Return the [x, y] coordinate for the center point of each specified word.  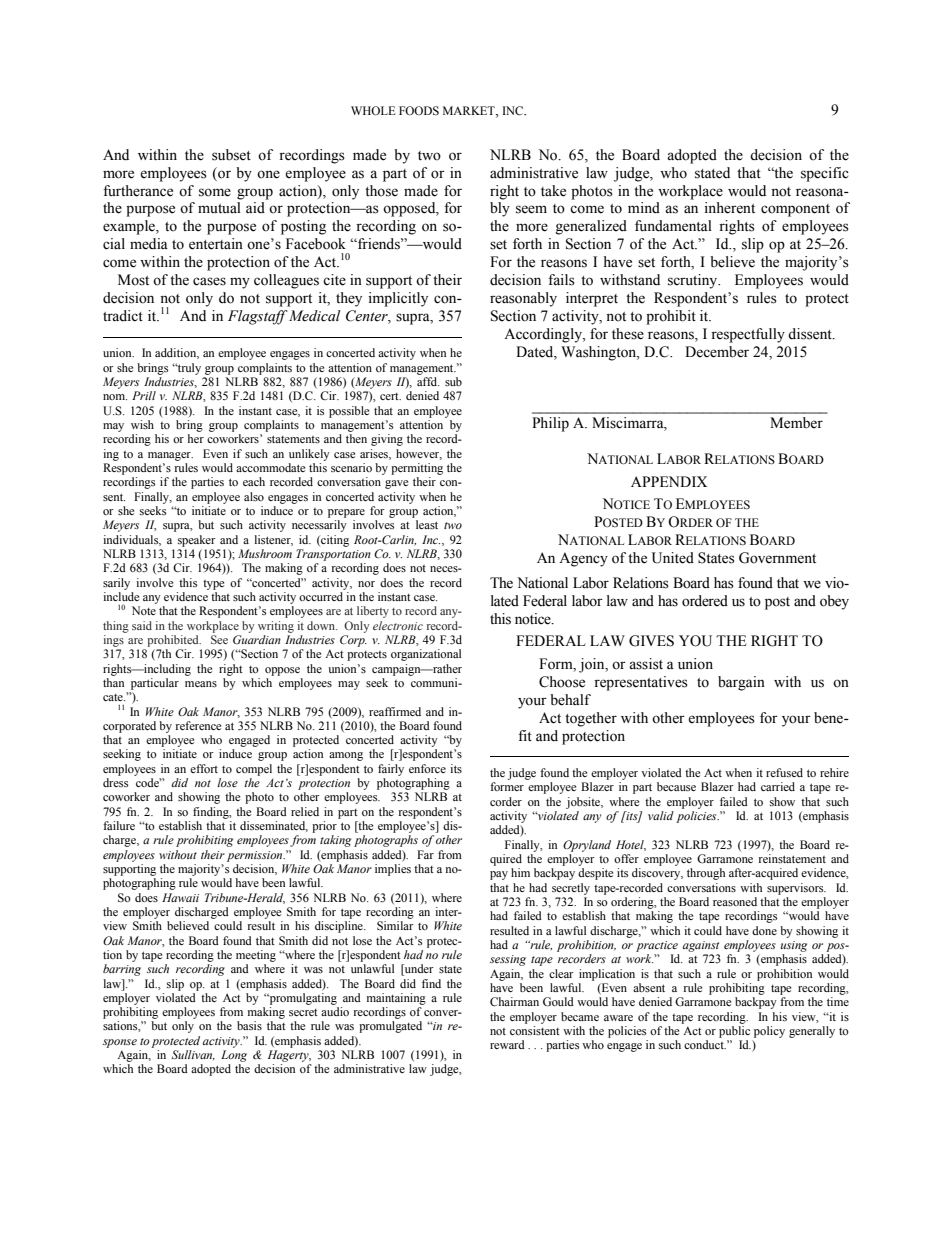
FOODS [419, 110]
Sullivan [193, 1055]
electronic [398, 625]
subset [231, 155]
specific [825, 174]
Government [777, 558]
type [213, 585]
